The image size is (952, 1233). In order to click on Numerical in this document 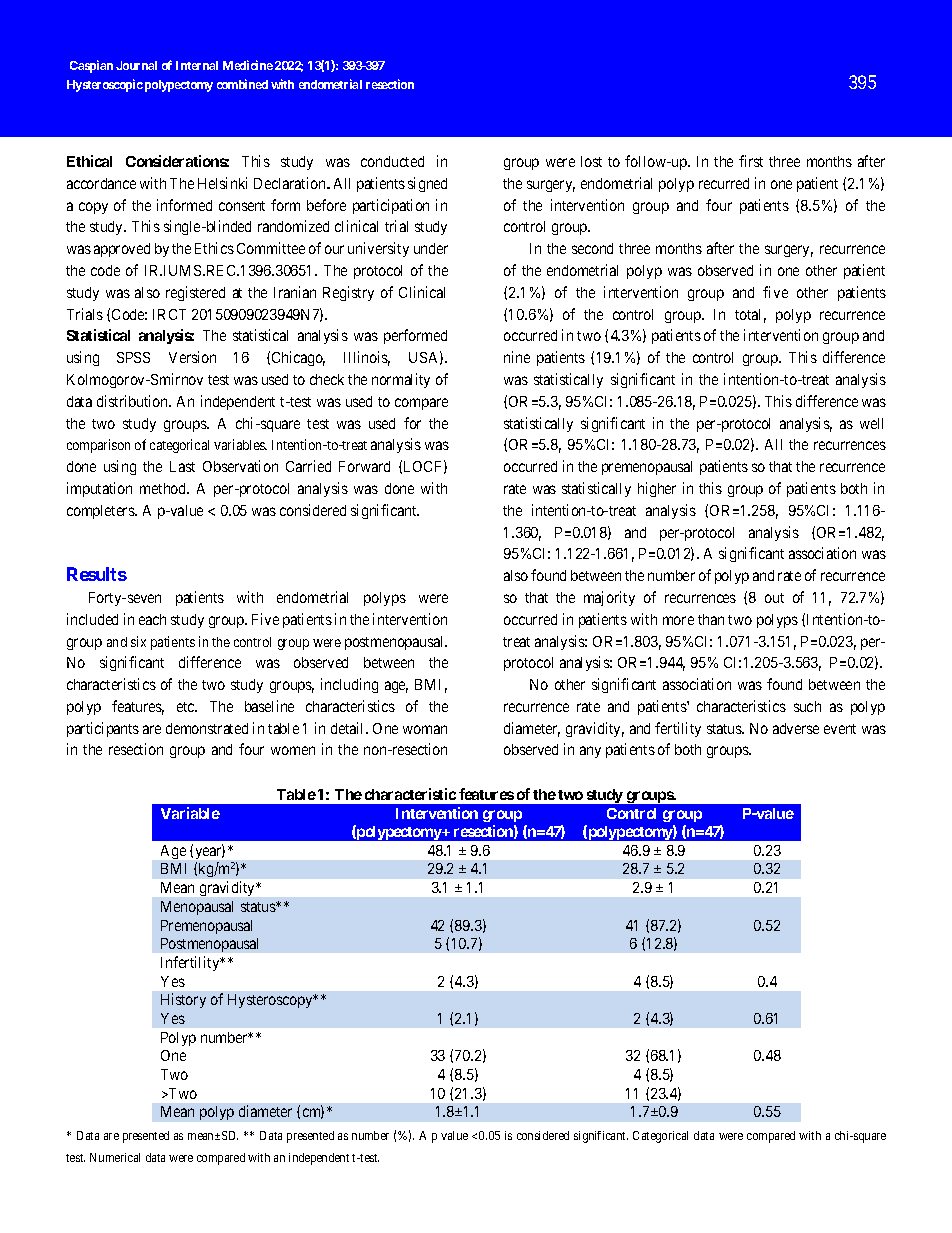, I will do `click(115, 1157)`.
